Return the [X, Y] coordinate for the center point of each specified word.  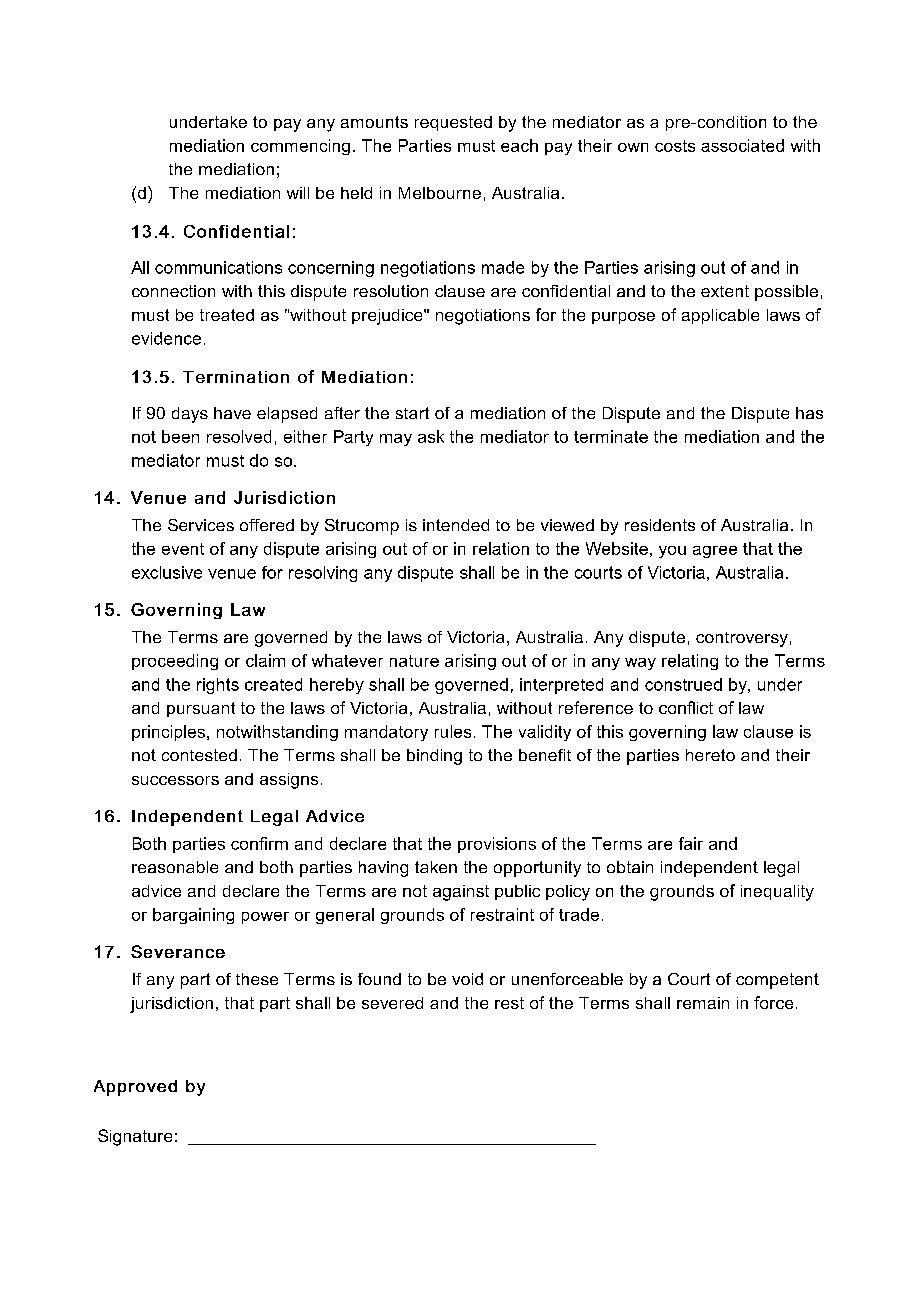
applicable [720, 316]
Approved [135, 1088]
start [412, 413]
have [232, 413]
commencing [300, 147]
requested [453, 123]
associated [742, 145]
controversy [742, 639]
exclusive [167, 572]
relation [501, 548]
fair [691, 843]
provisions [497, 845]
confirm [259, 843]
